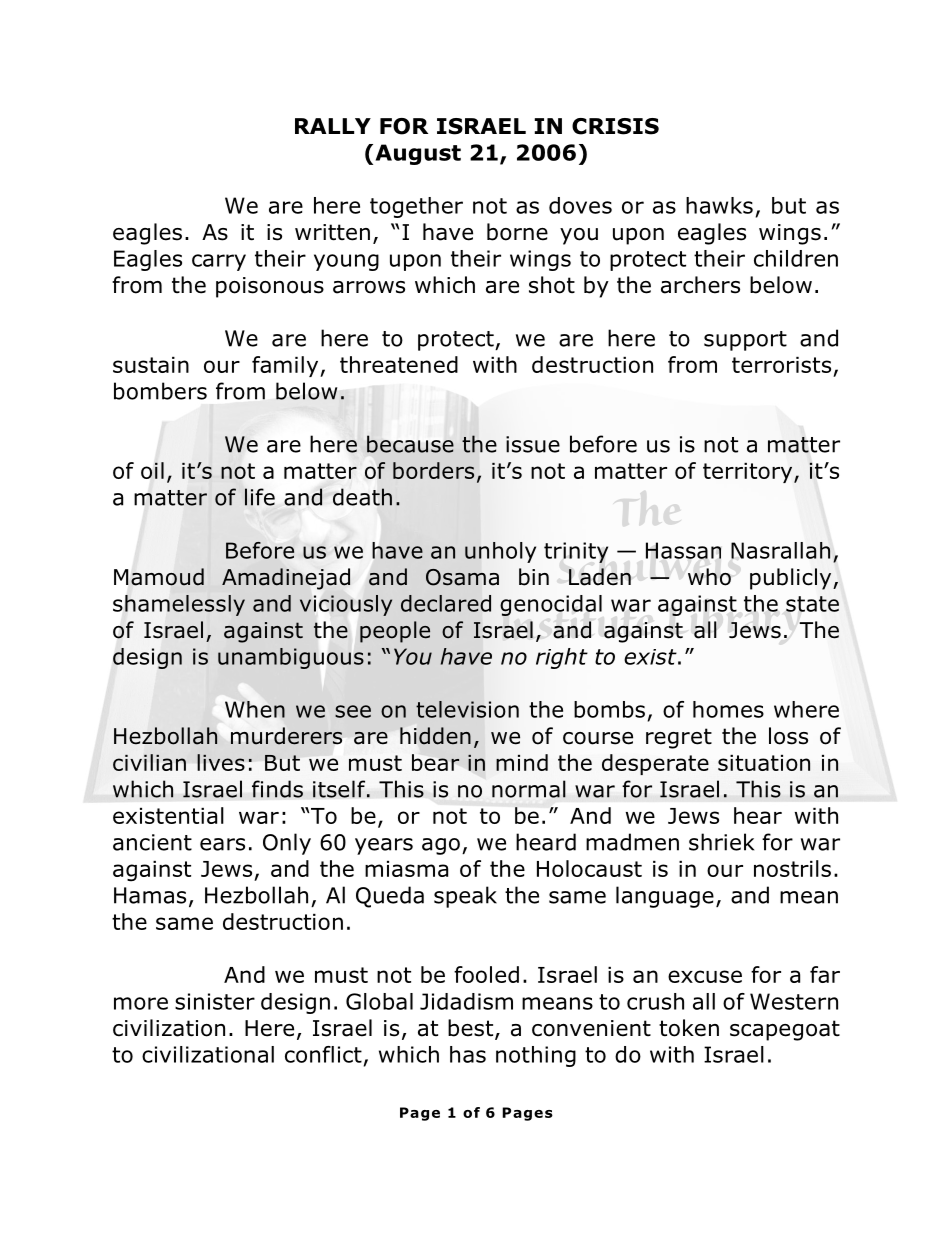 Image resolution: width=952 pixels, height=1233 pixels. Describe the element at coordinates (719, 205) in the document. I see `hawks` at that location.
